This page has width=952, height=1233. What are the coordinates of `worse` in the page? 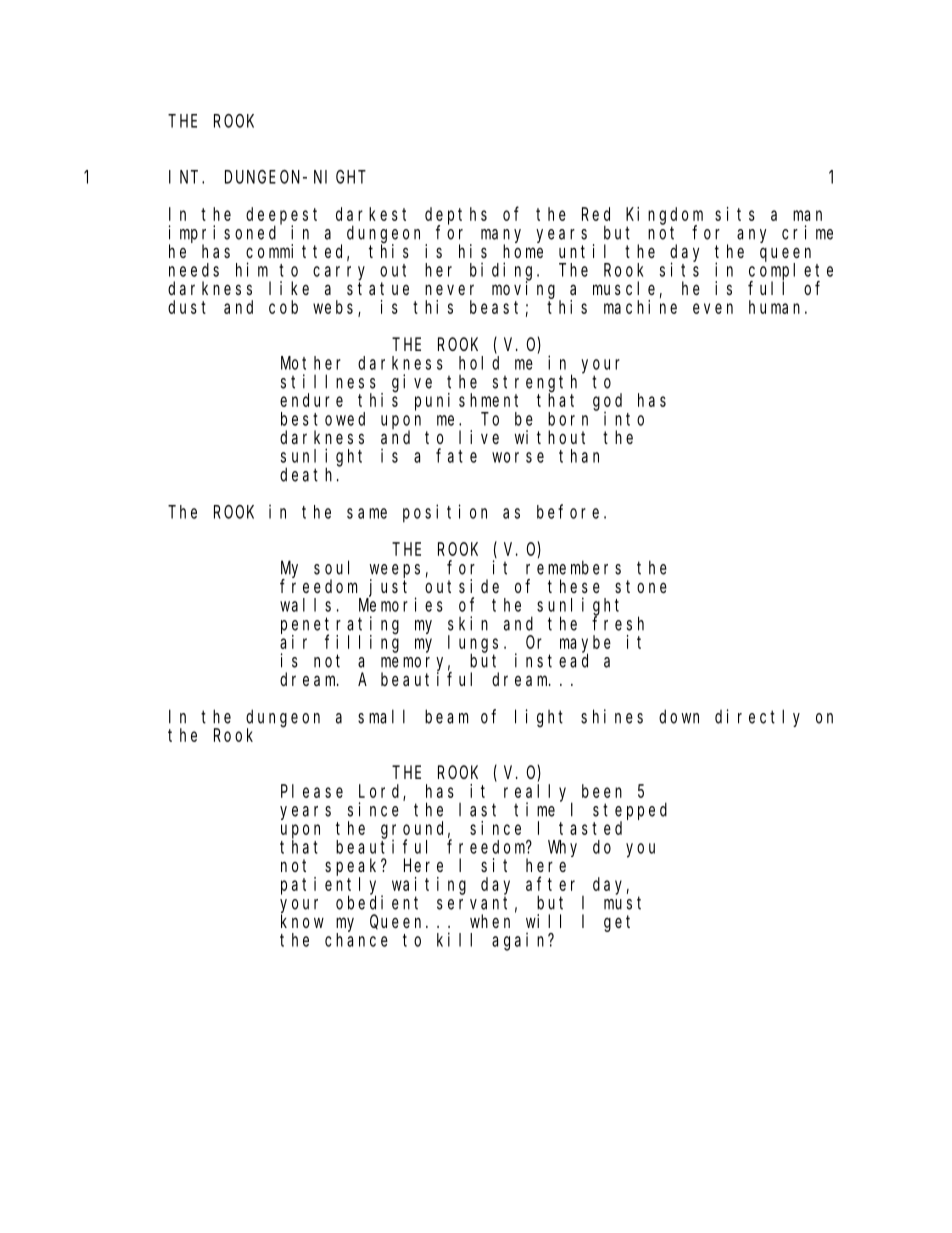 It's located at (518, 457).
